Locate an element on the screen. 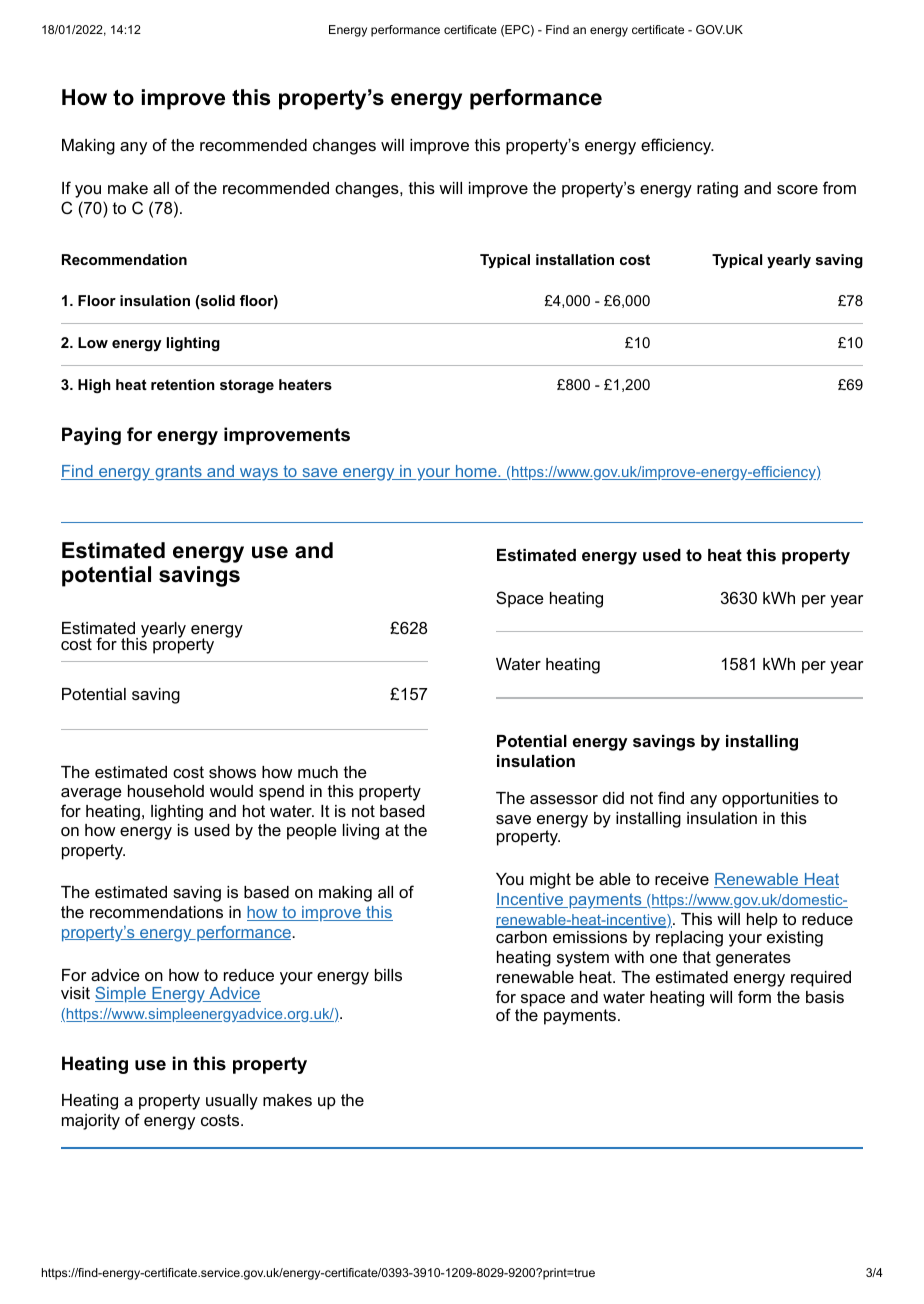 The image size is (924, 1304). receive is located at coordinates (682, 879).
